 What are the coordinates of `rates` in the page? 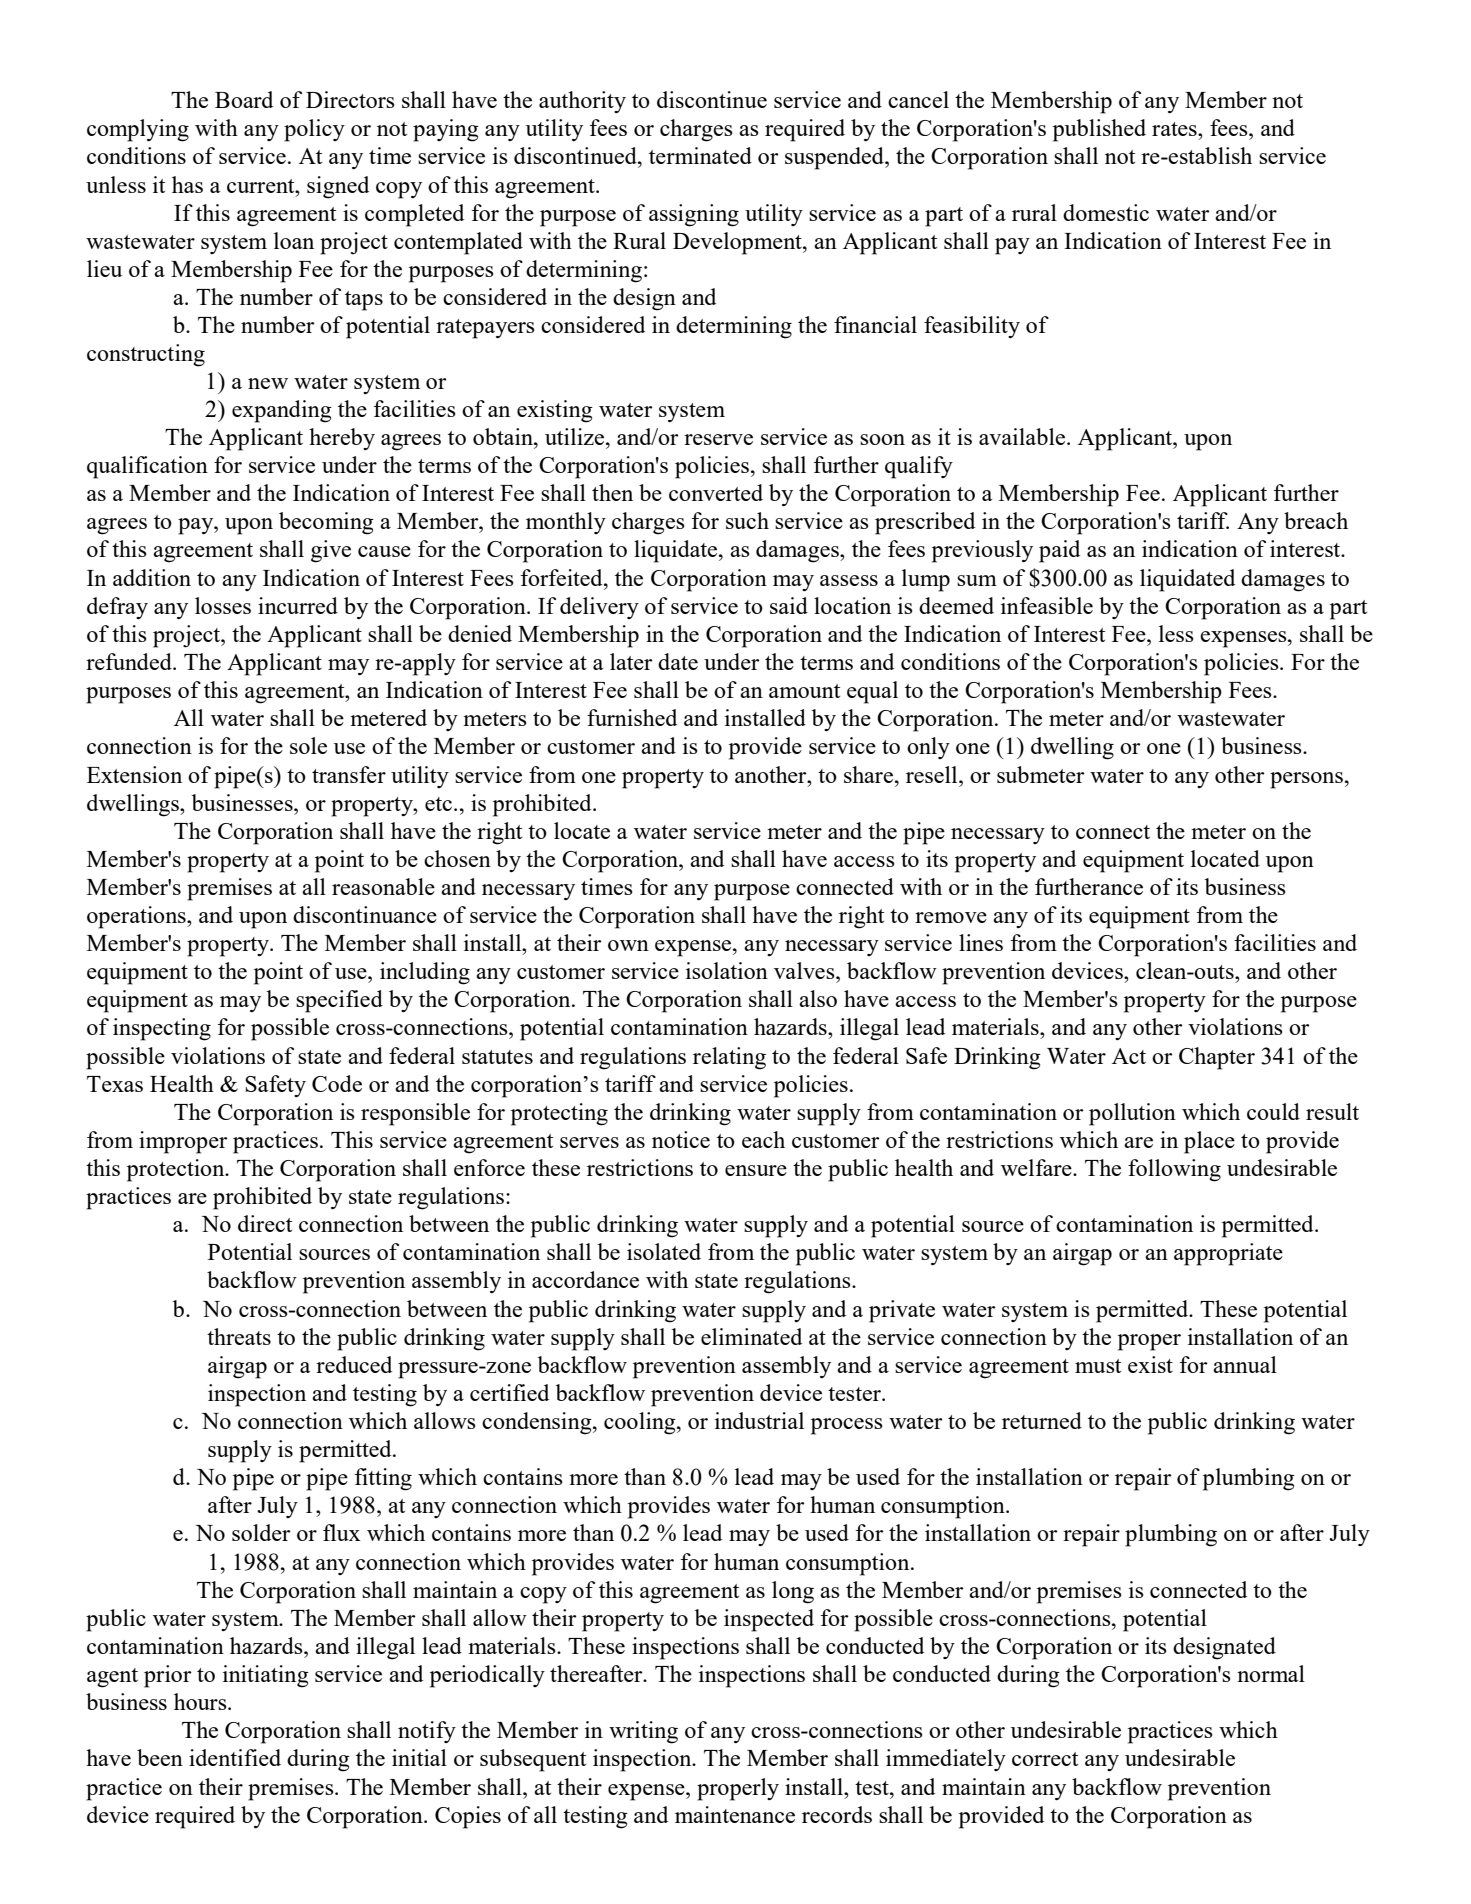 It's located at (1175, 129).
